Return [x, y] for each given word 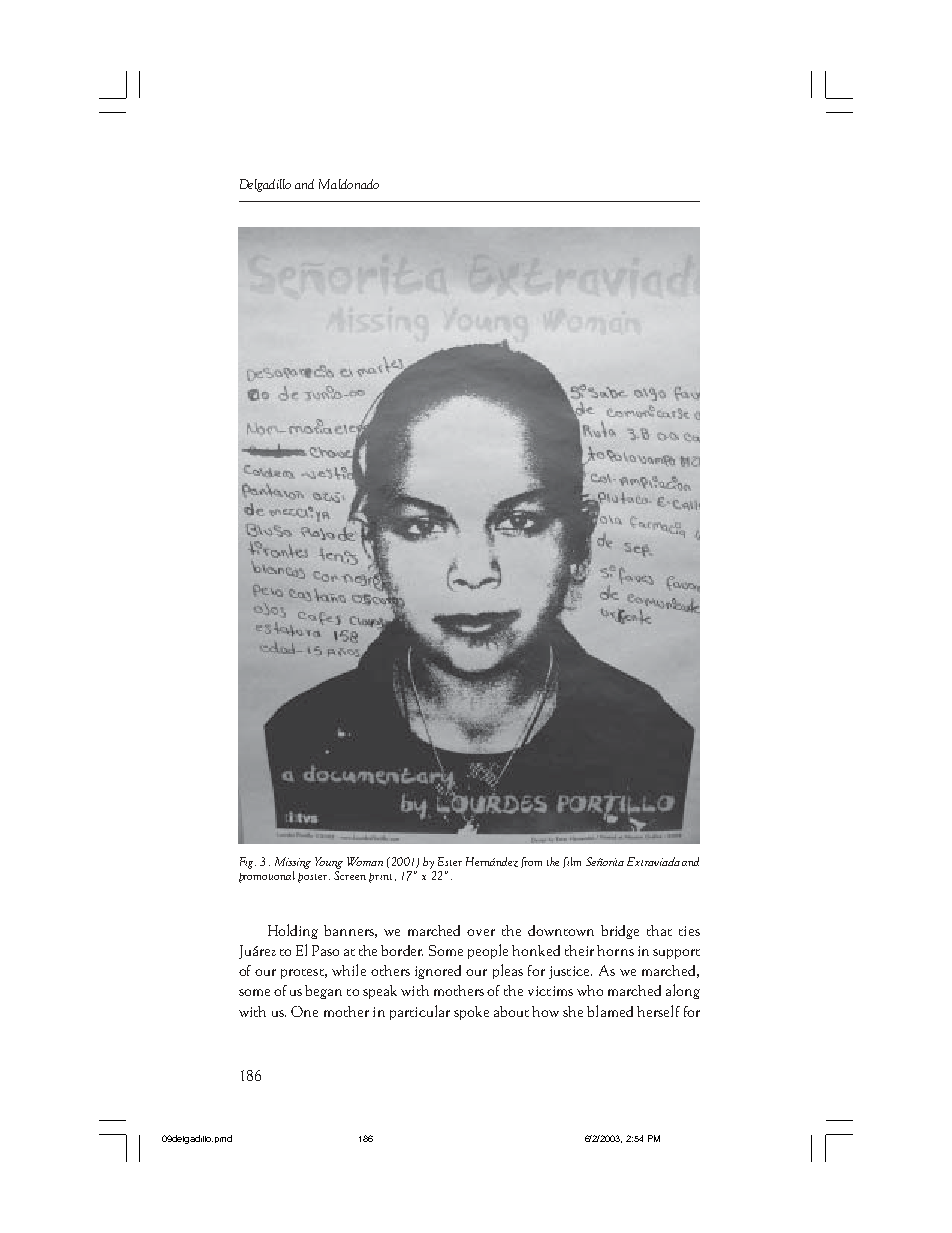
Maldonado [349, 184]
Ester [450, 861]
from [531, 862]
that [659, 930]
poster [314, 878]
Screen [350, 874]
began [323, 992]
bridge [620, 932]
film [572, 862]
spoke [471, 1013]
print [380, 878]
